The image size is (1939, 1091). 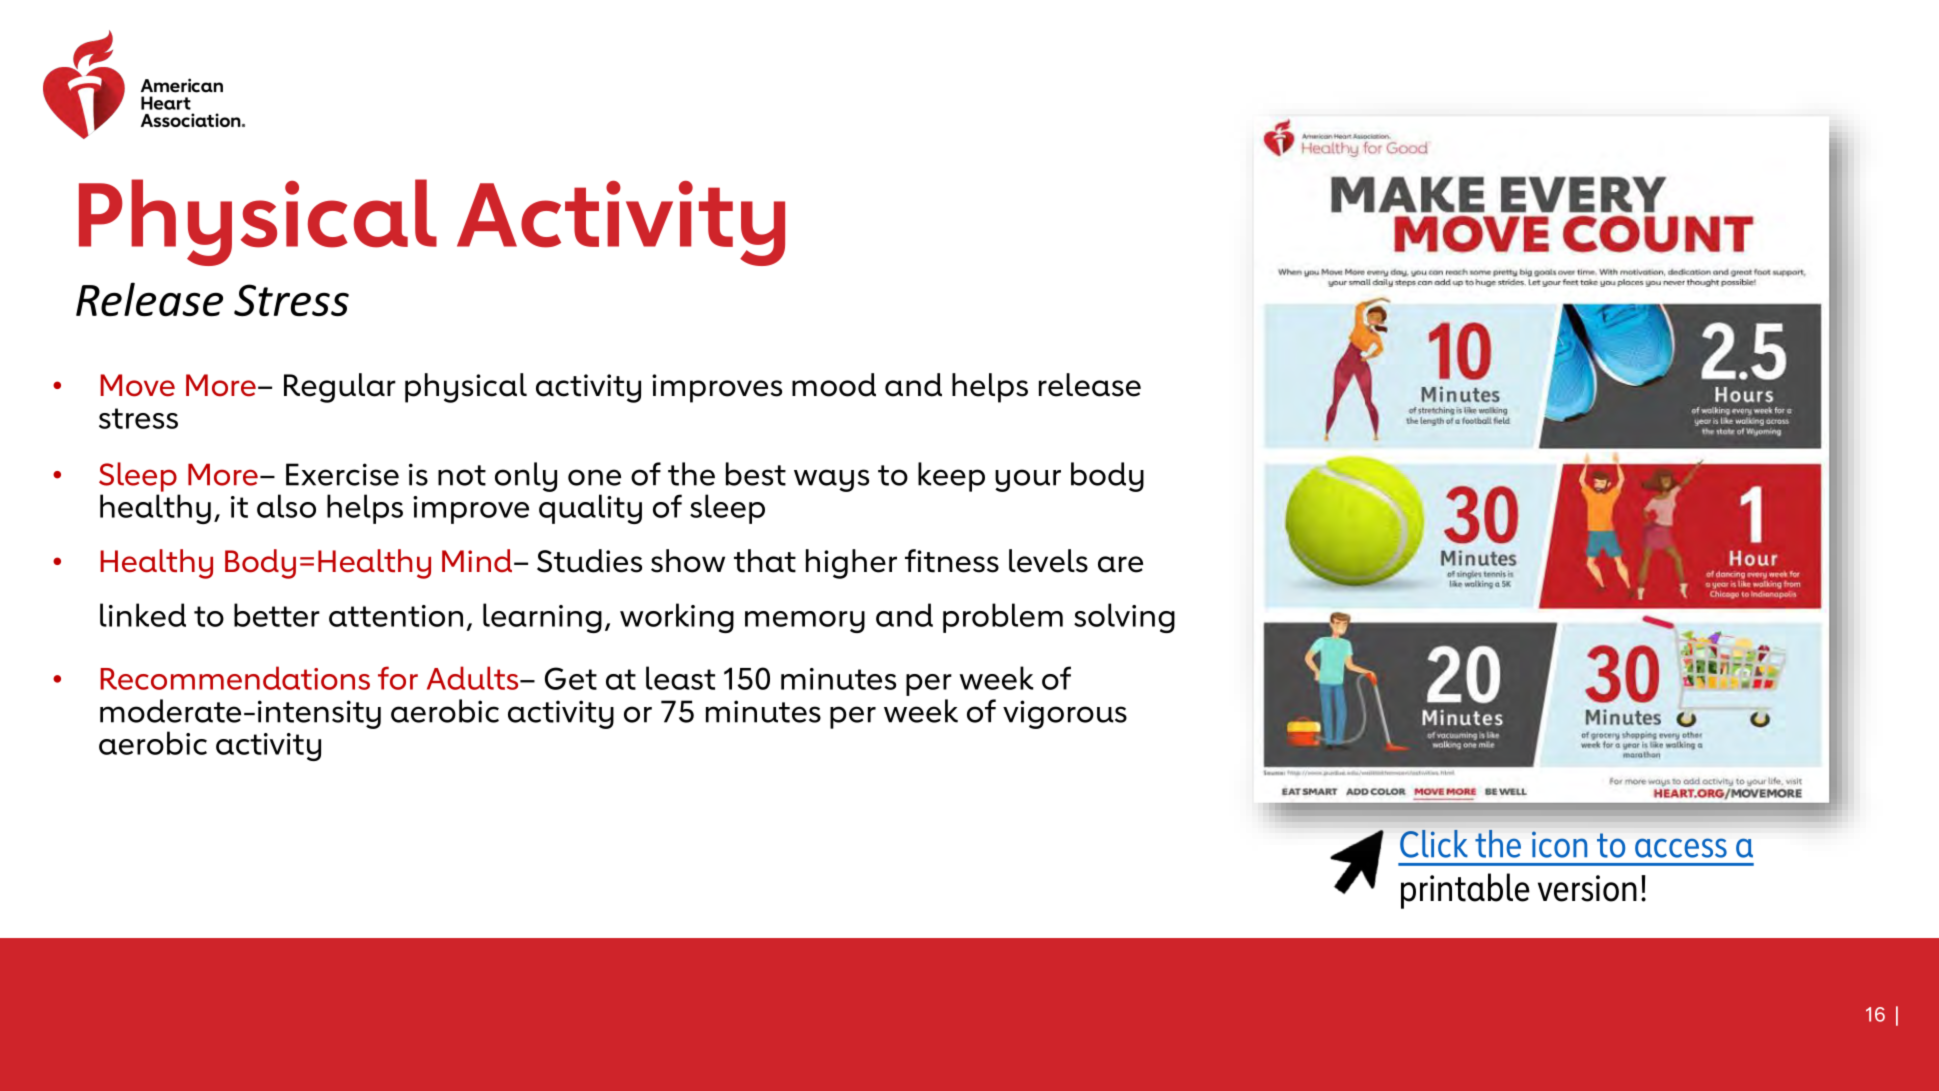 I want to click on Click, so click(x=1433, y=844).
